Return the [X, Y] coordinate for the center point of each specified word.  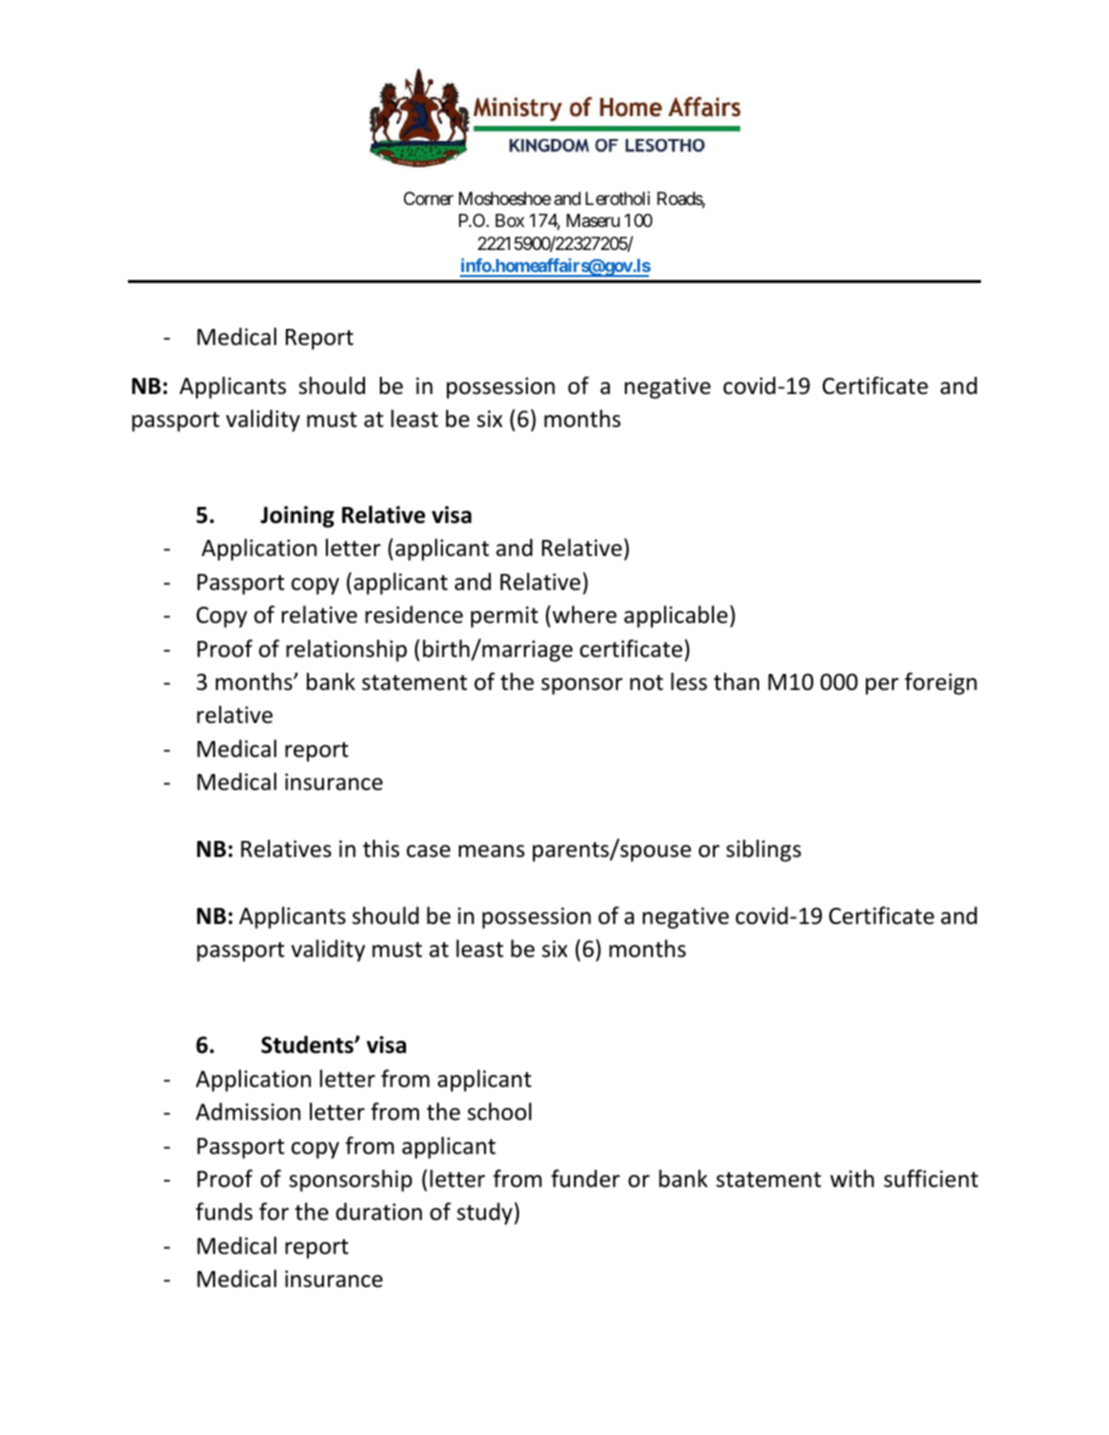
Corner [429, 198]
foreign [941, 683]
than [736, 681]
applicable [676, 616]
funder [585, 1178]
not [646, 683]
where [583, 614]
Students [308, 1044]
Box [510, 220]
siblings [763, 850]
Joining [297, 517]
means [492, 851]
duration [379, 1211]
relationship [346, 650]
